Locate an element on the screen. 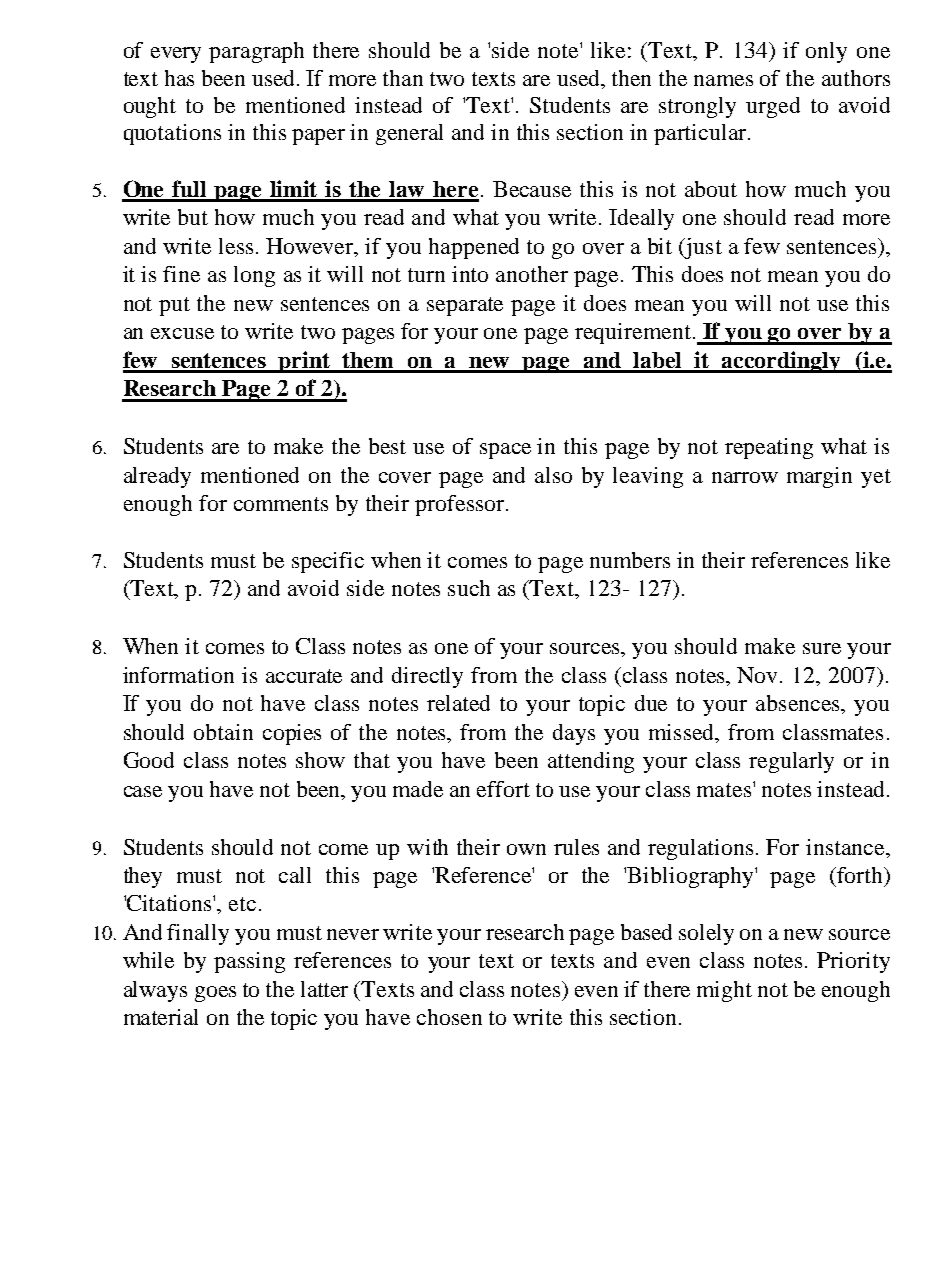 This screenshot has width=952, height=1283. effort is located at coordinates (503, 789).
